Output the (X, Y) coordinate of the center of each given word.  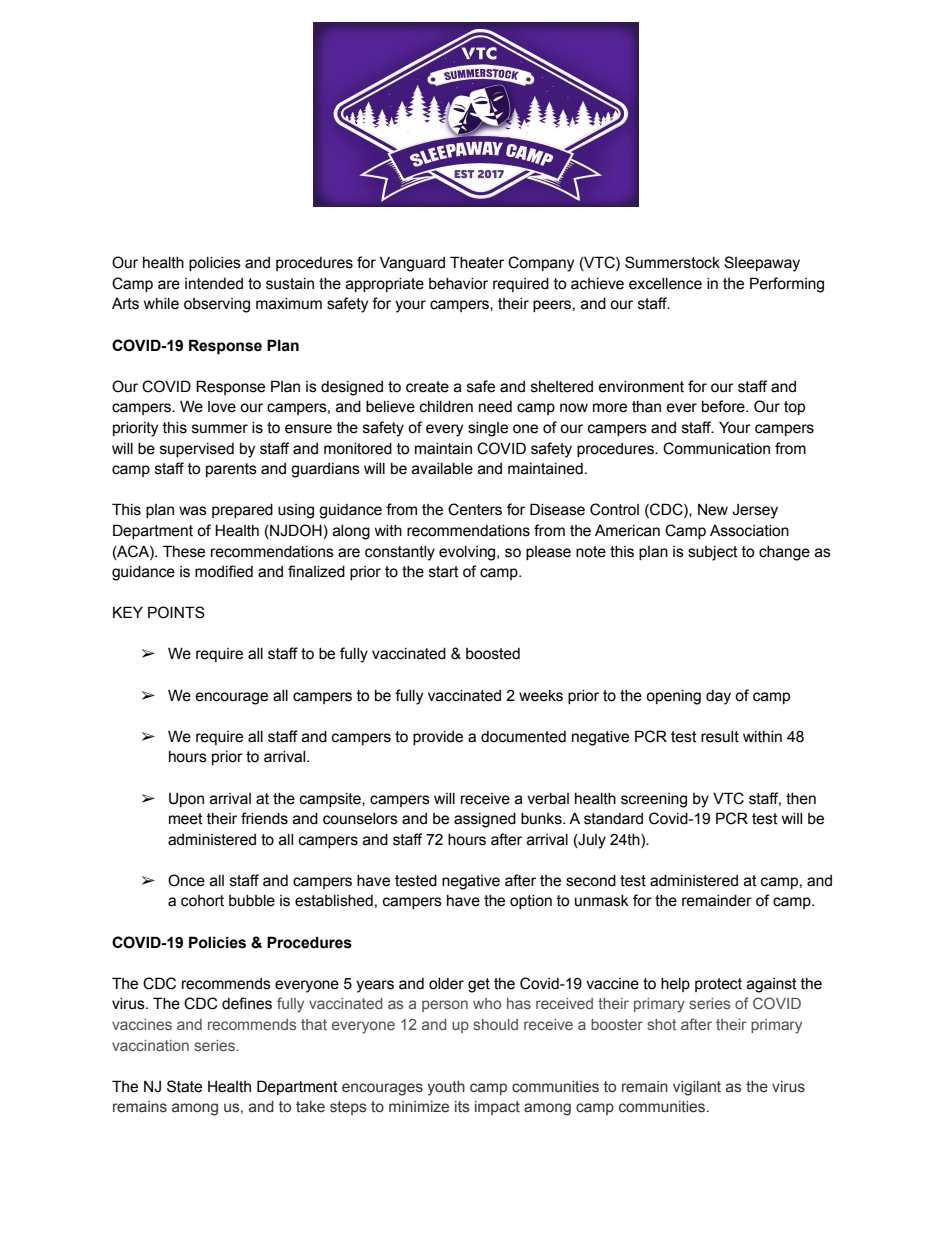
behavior (458, 284)
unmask (602, 901)
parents (231, 470)
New (713, 510)
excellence (665, 284)
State (184, 1086)
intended (214, 284)
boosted (493, 654)
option (531, 902)
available (442, 469)
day (718, 697)
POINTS (176, 612)
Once (186, 880)
